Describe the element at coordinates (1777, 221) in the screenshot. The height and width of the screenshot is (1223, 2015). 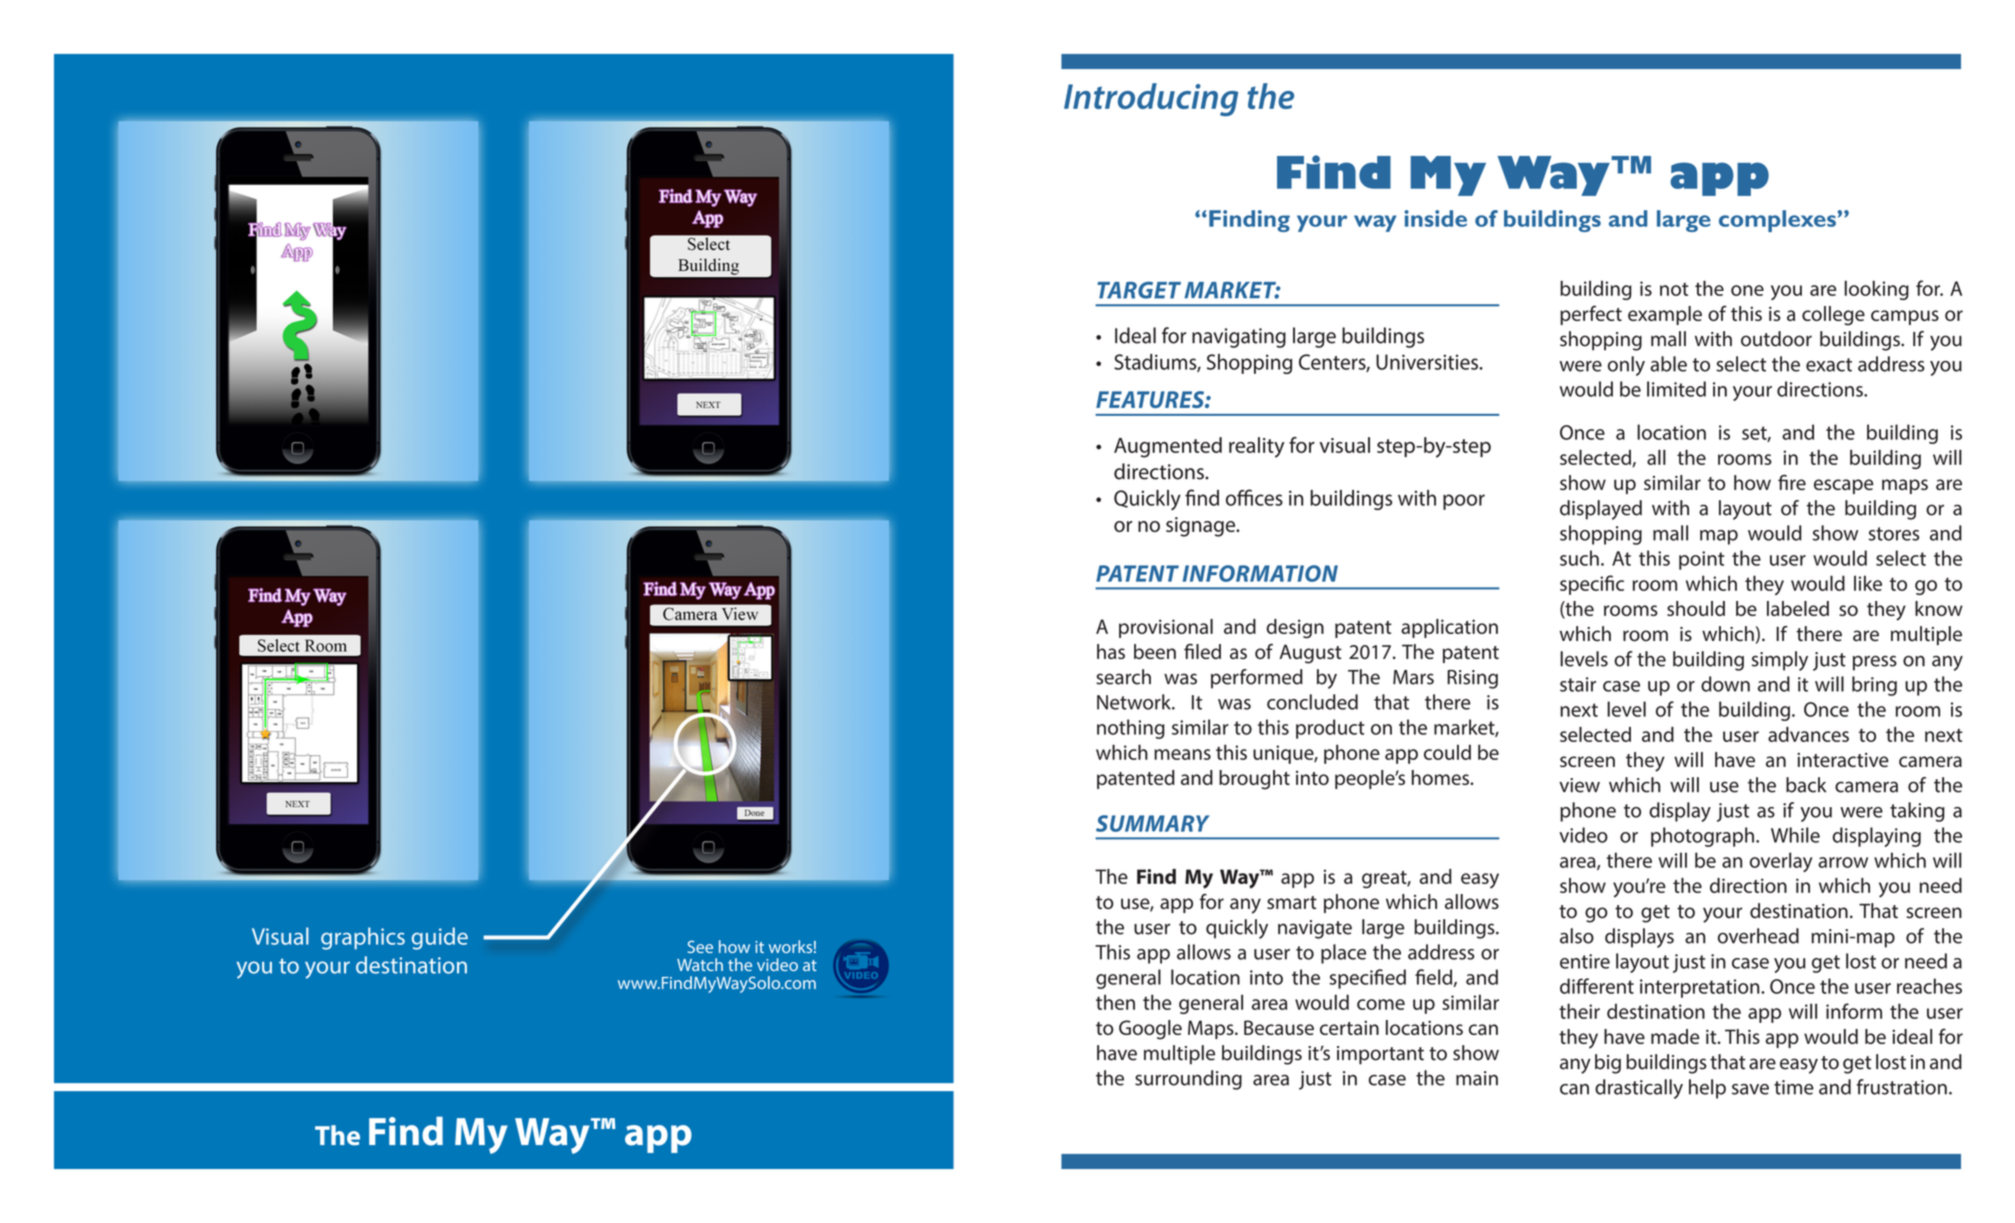
I see `complexes` at that location.
